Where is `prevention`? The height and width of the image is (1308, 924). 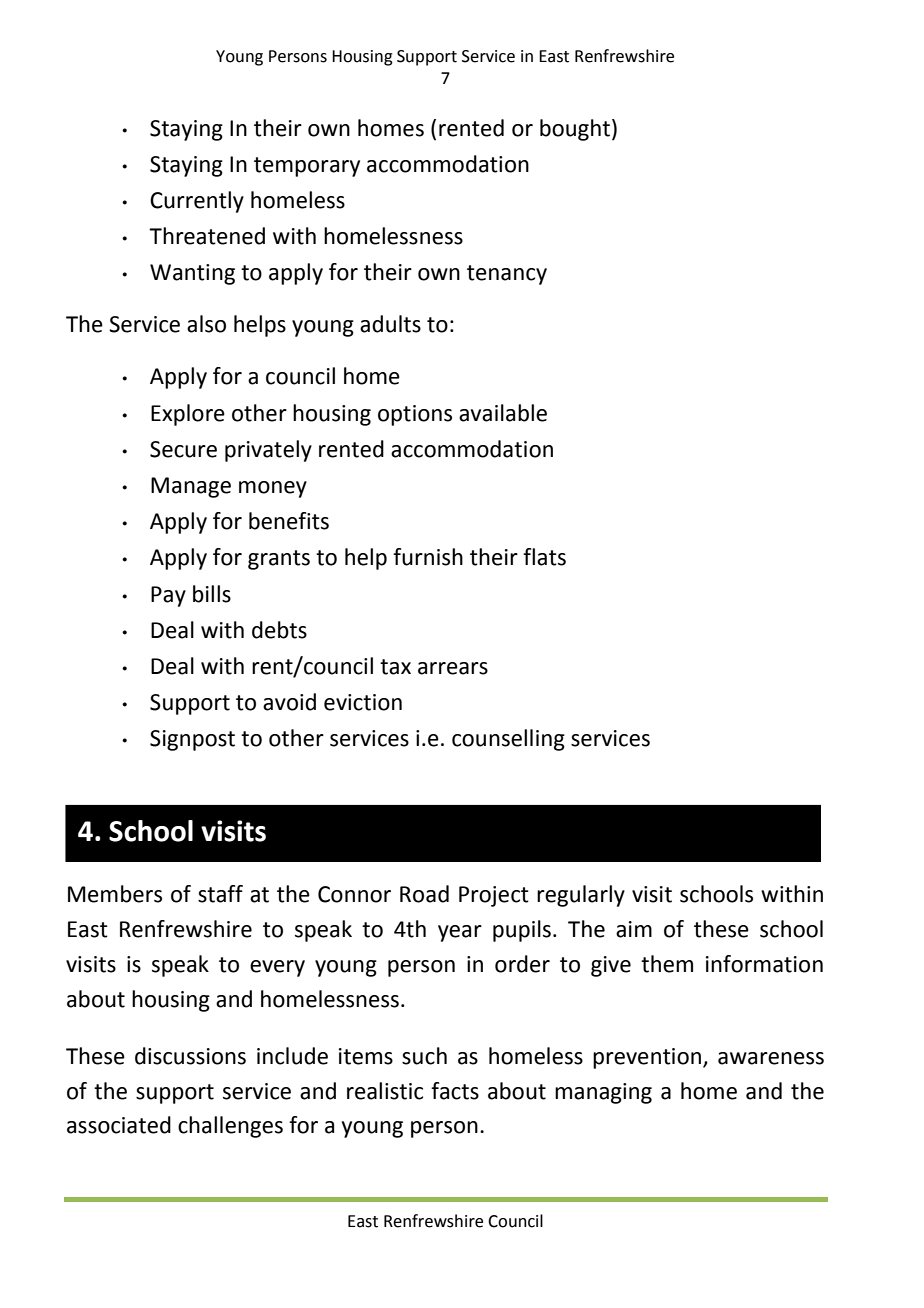
prevention is located at coordinates (648, 1058).
